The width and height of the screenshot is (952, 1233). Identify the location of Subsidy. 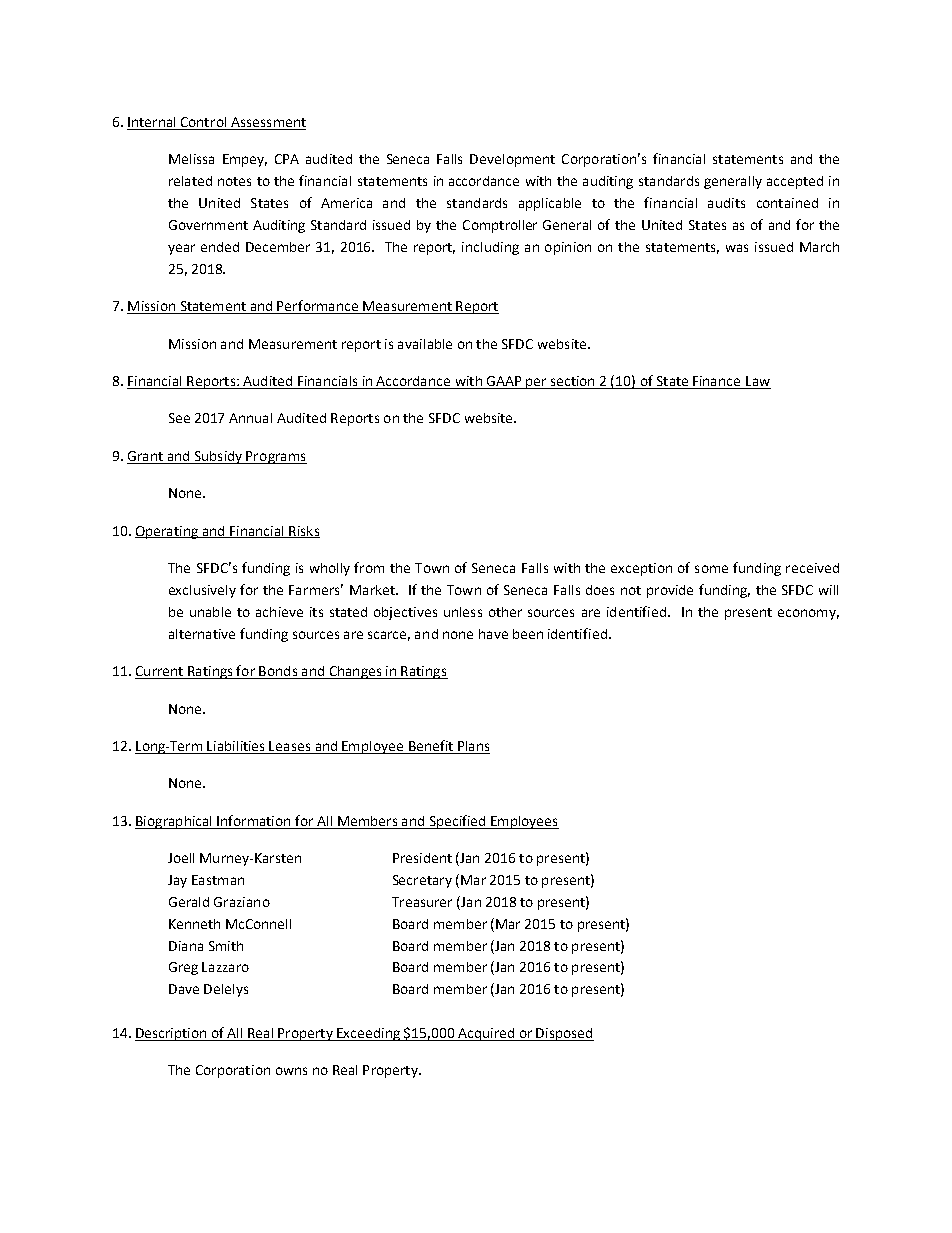
(218, 457).
